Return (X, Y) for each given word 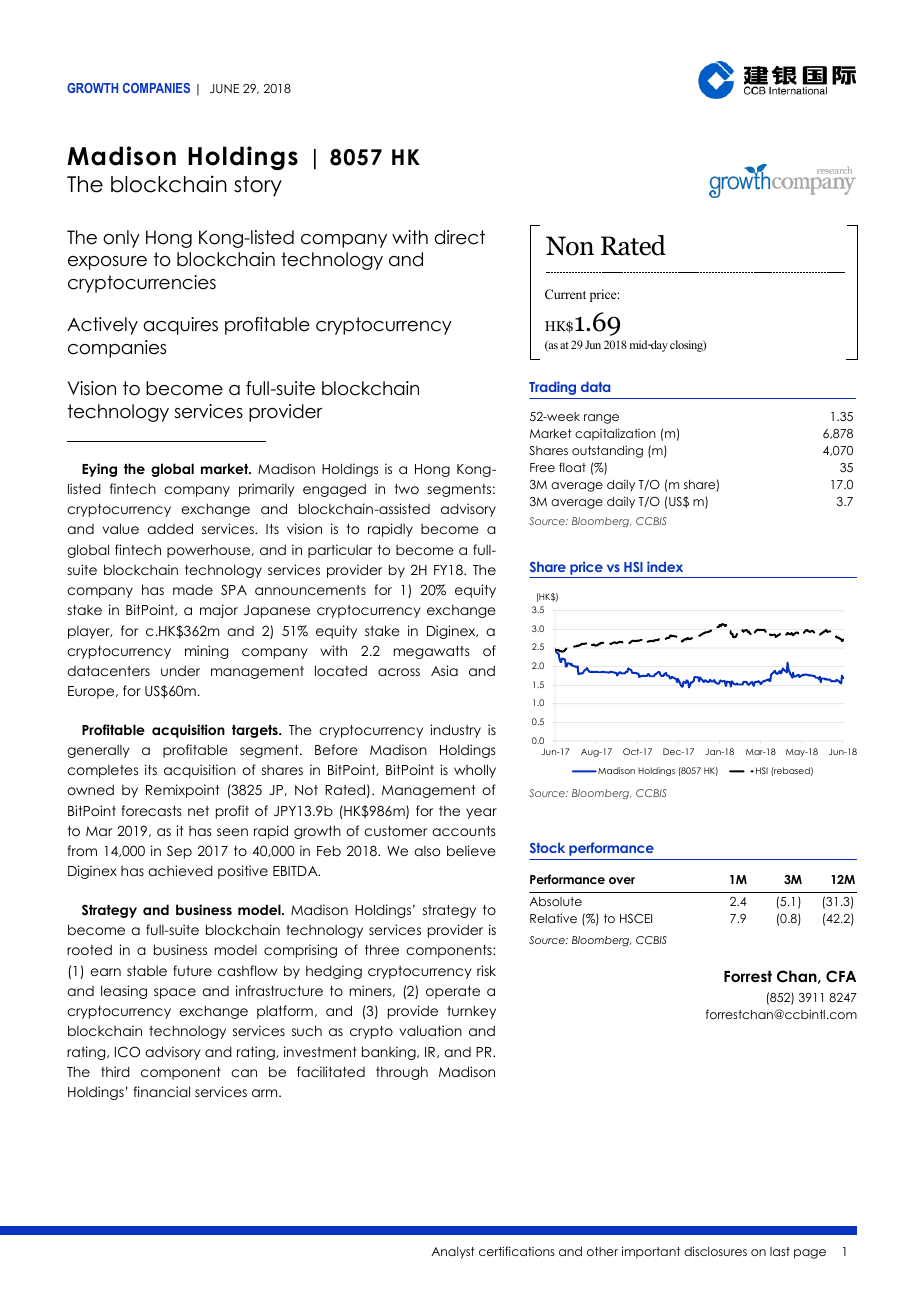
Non (570, 246)
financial (162, 1091)
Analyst (453, 1253)
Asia (444, 670)
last (780, 1251)
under (180, 670)
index (665, 566)
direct (459, 237)
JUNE (224, 89)
